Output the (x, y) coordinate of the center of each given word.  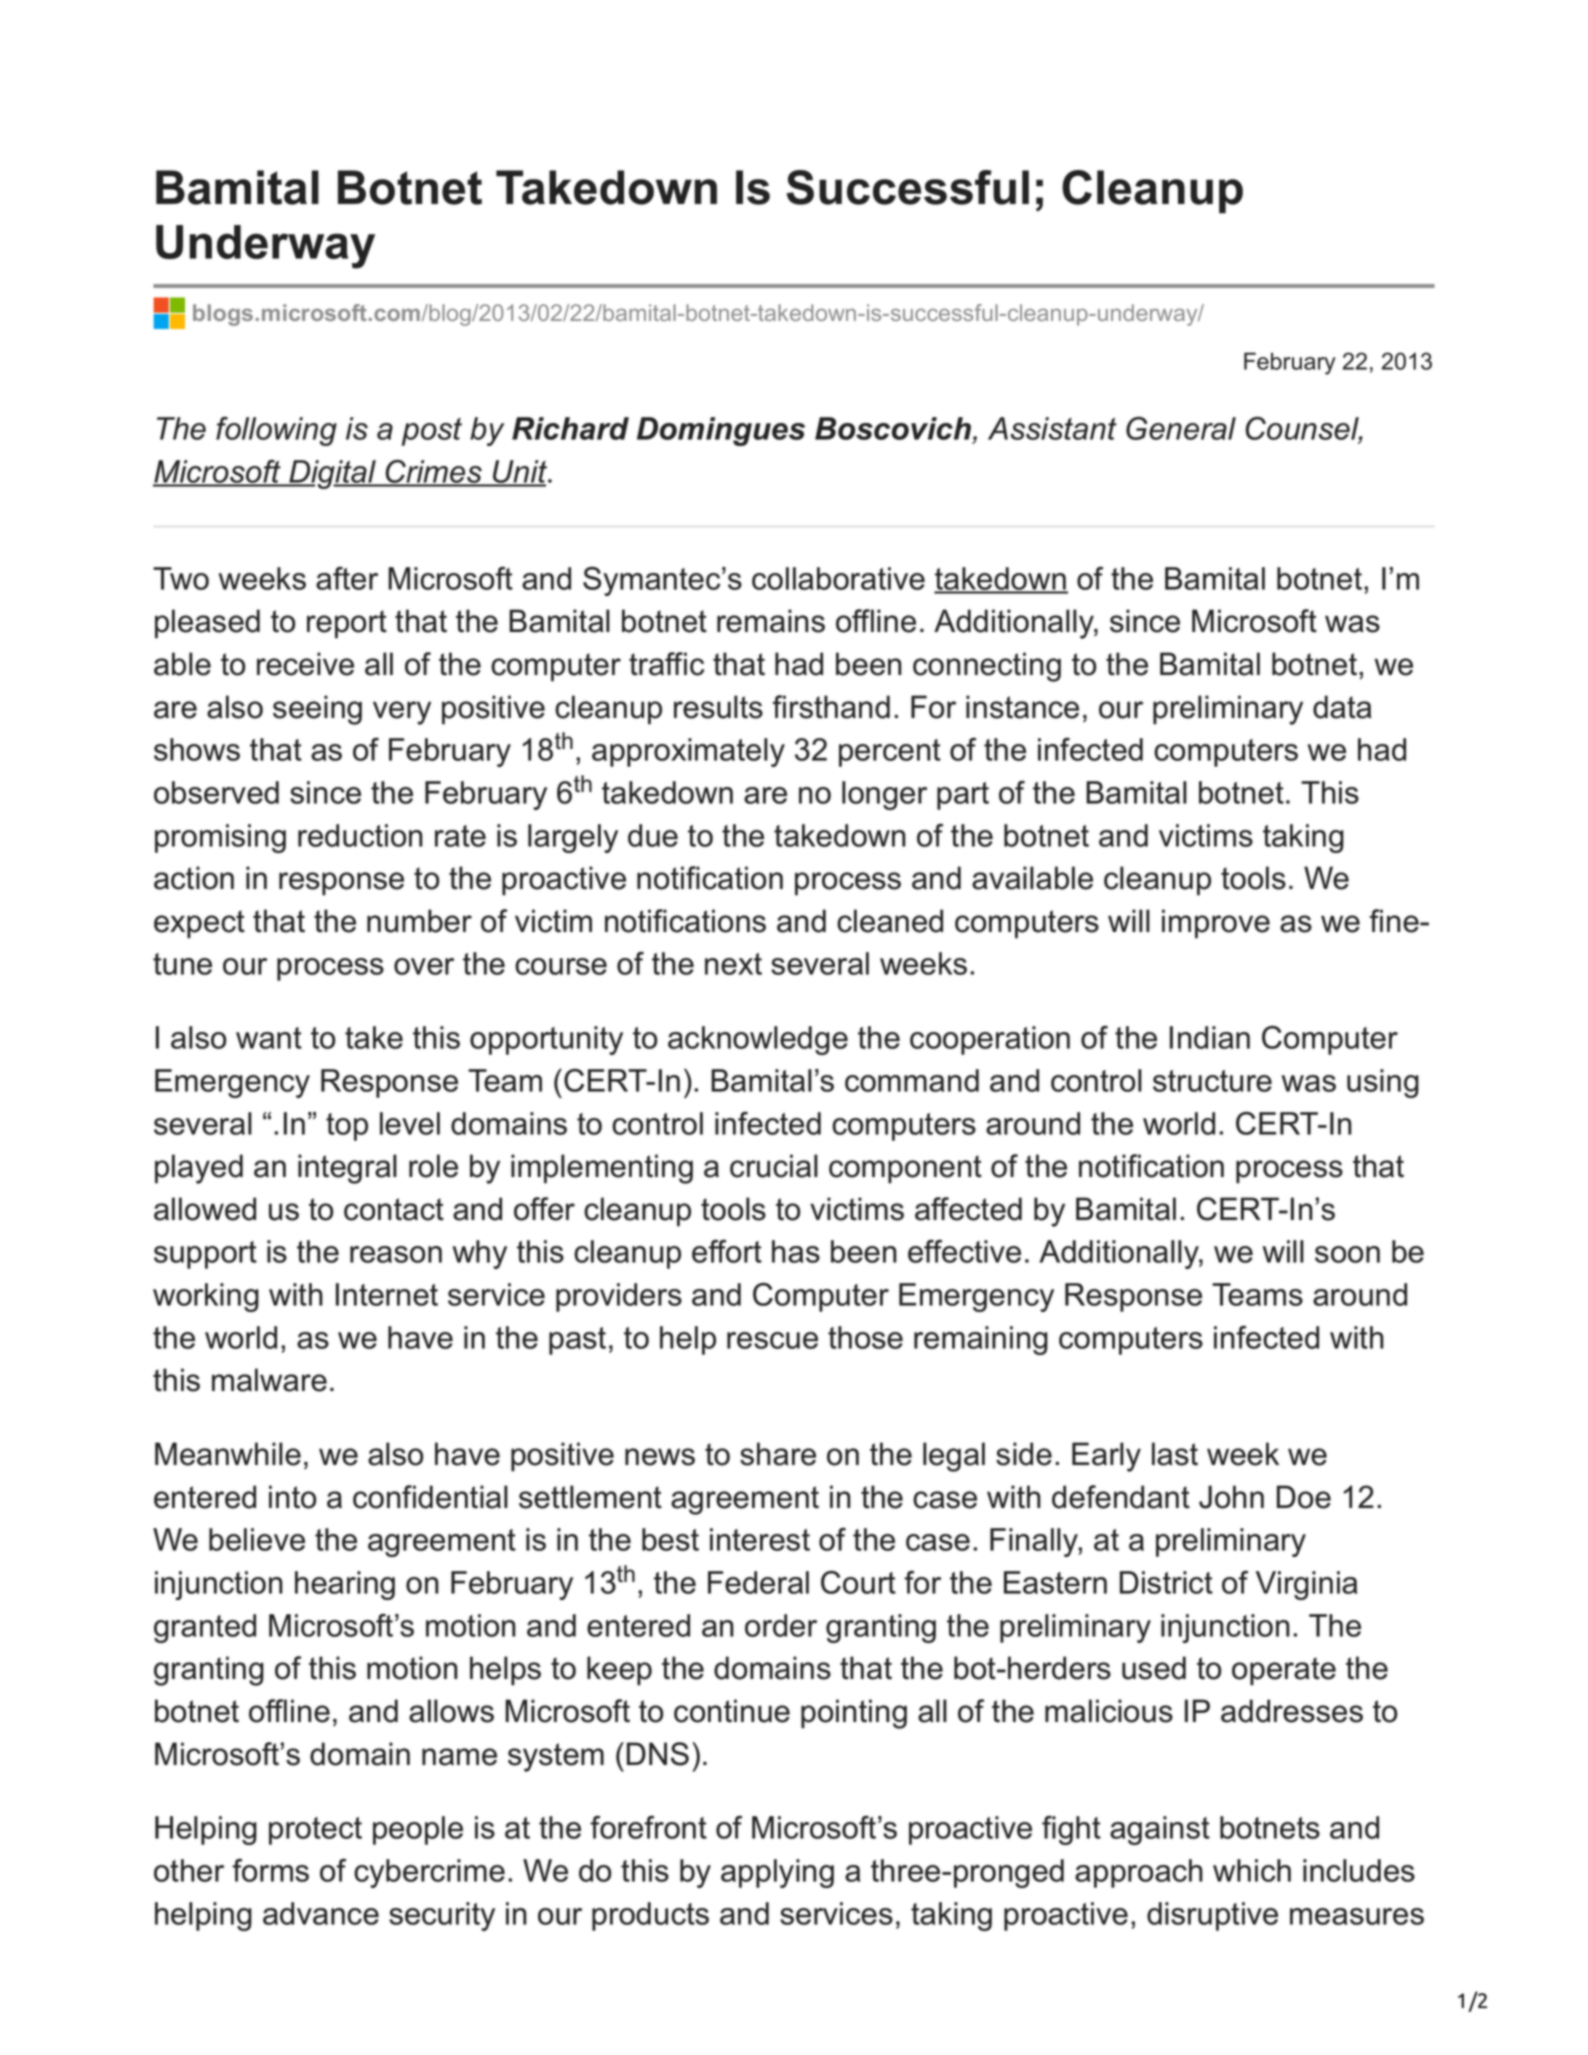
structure (1212, 1081)
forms (270, 1870)
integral (347, 1169)
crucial (774, 1166)
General (1181, 428)
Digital (332, 474)
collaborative (838, 578)
